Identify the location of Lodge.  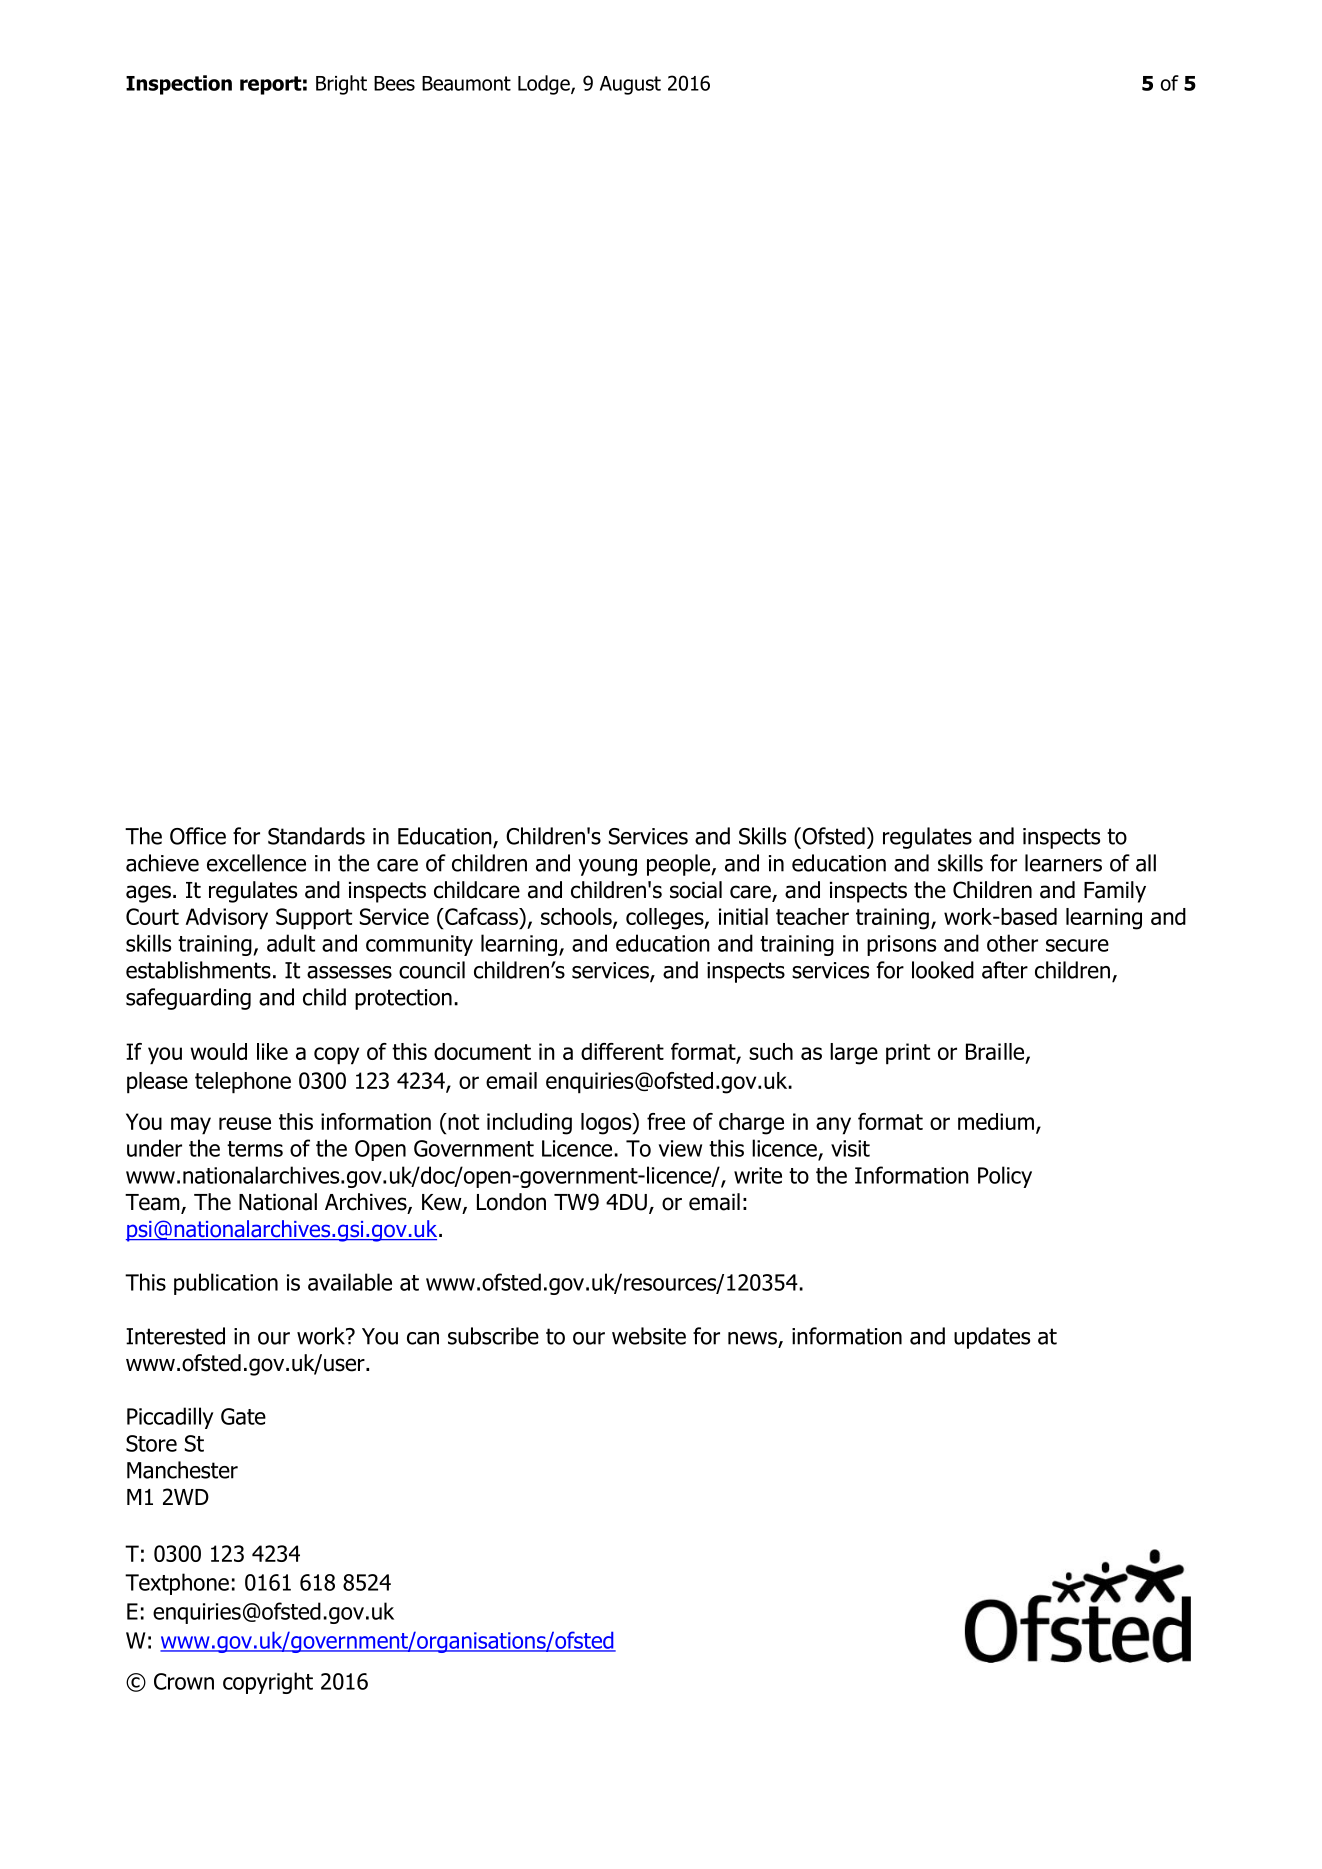
(545, 85).
